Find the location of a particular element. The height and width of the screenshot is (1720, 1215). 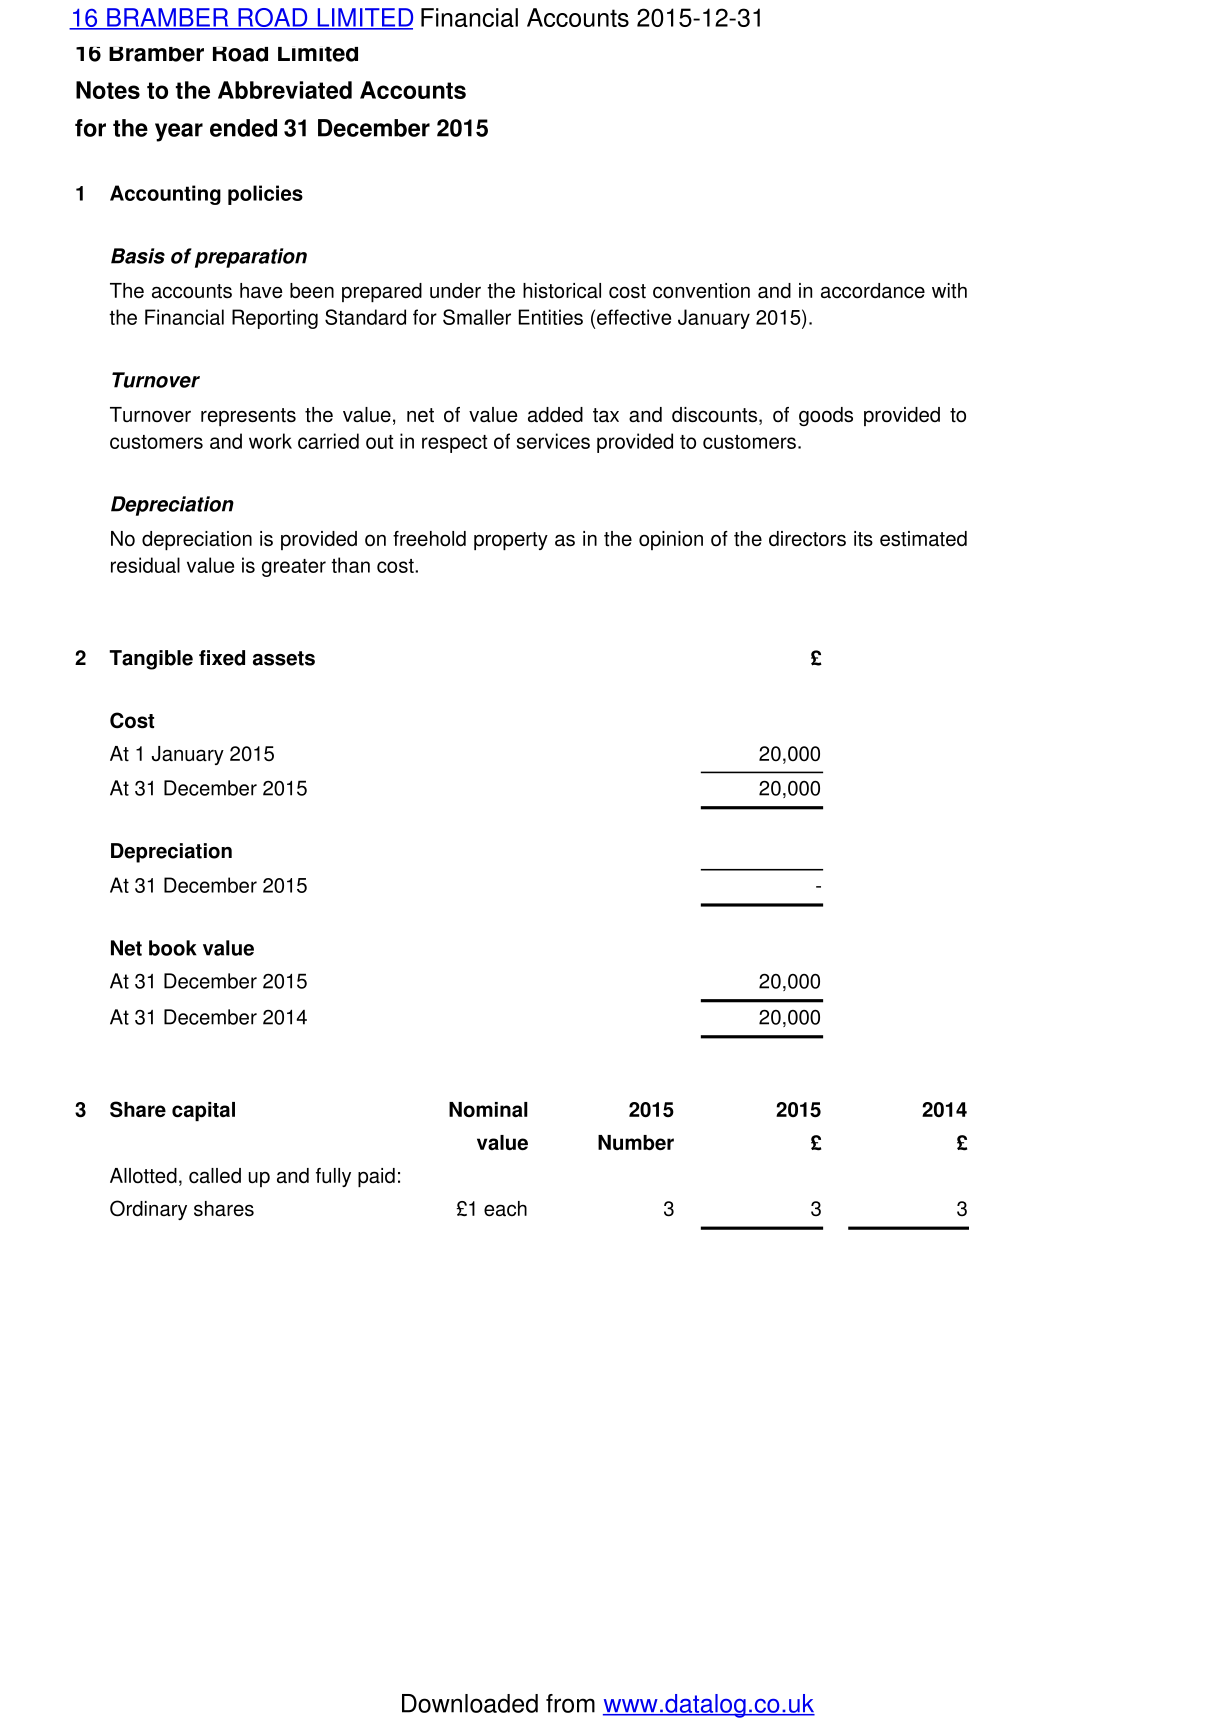

its is located at coordinates (863, 539).
